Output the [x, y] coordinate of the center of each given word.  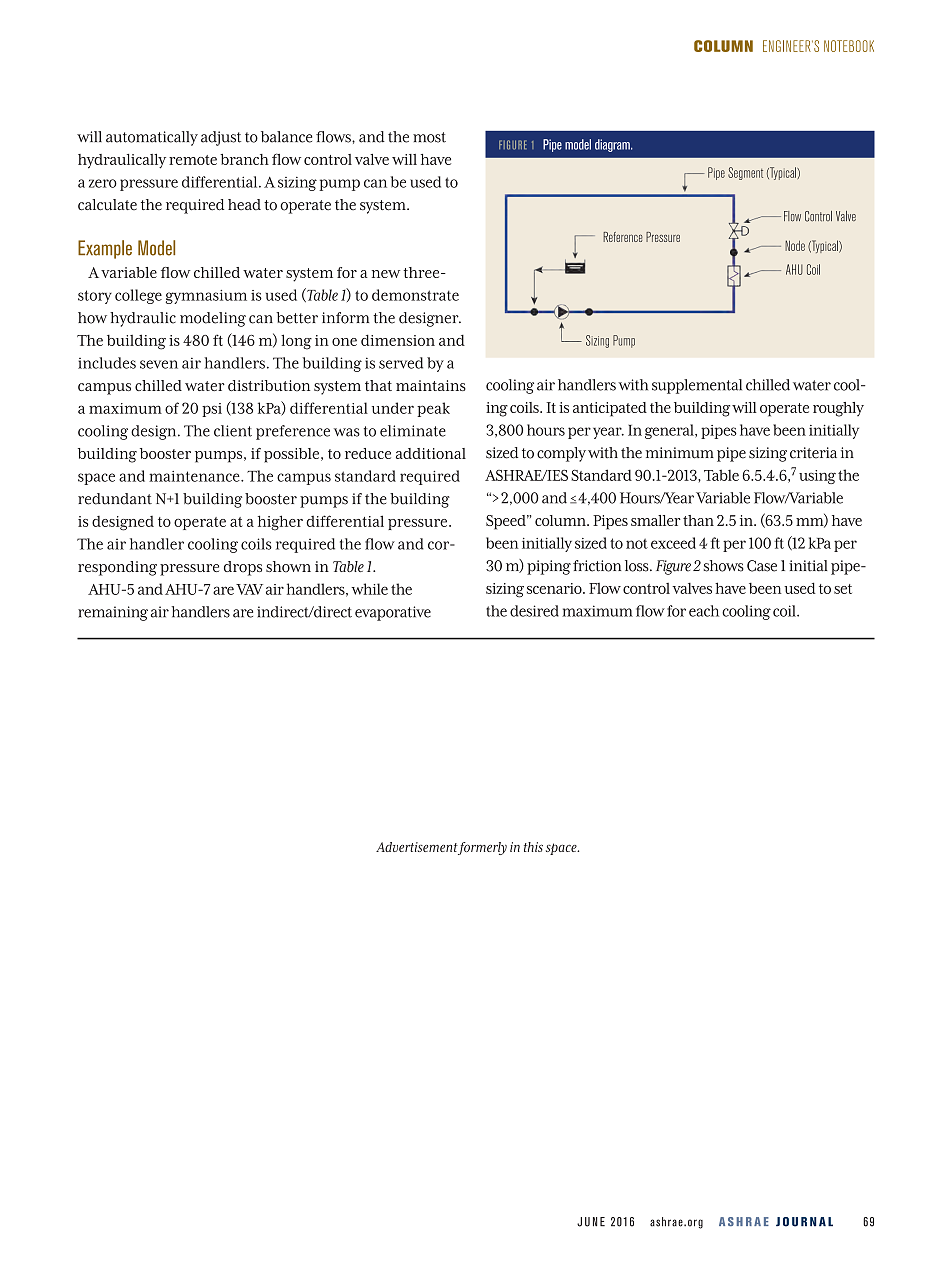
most [429, 137]
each [704, 611]
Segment [745, 173]
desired [534, 611]
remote [193, 160]
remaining [113, 613]
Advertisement [417, 847]
